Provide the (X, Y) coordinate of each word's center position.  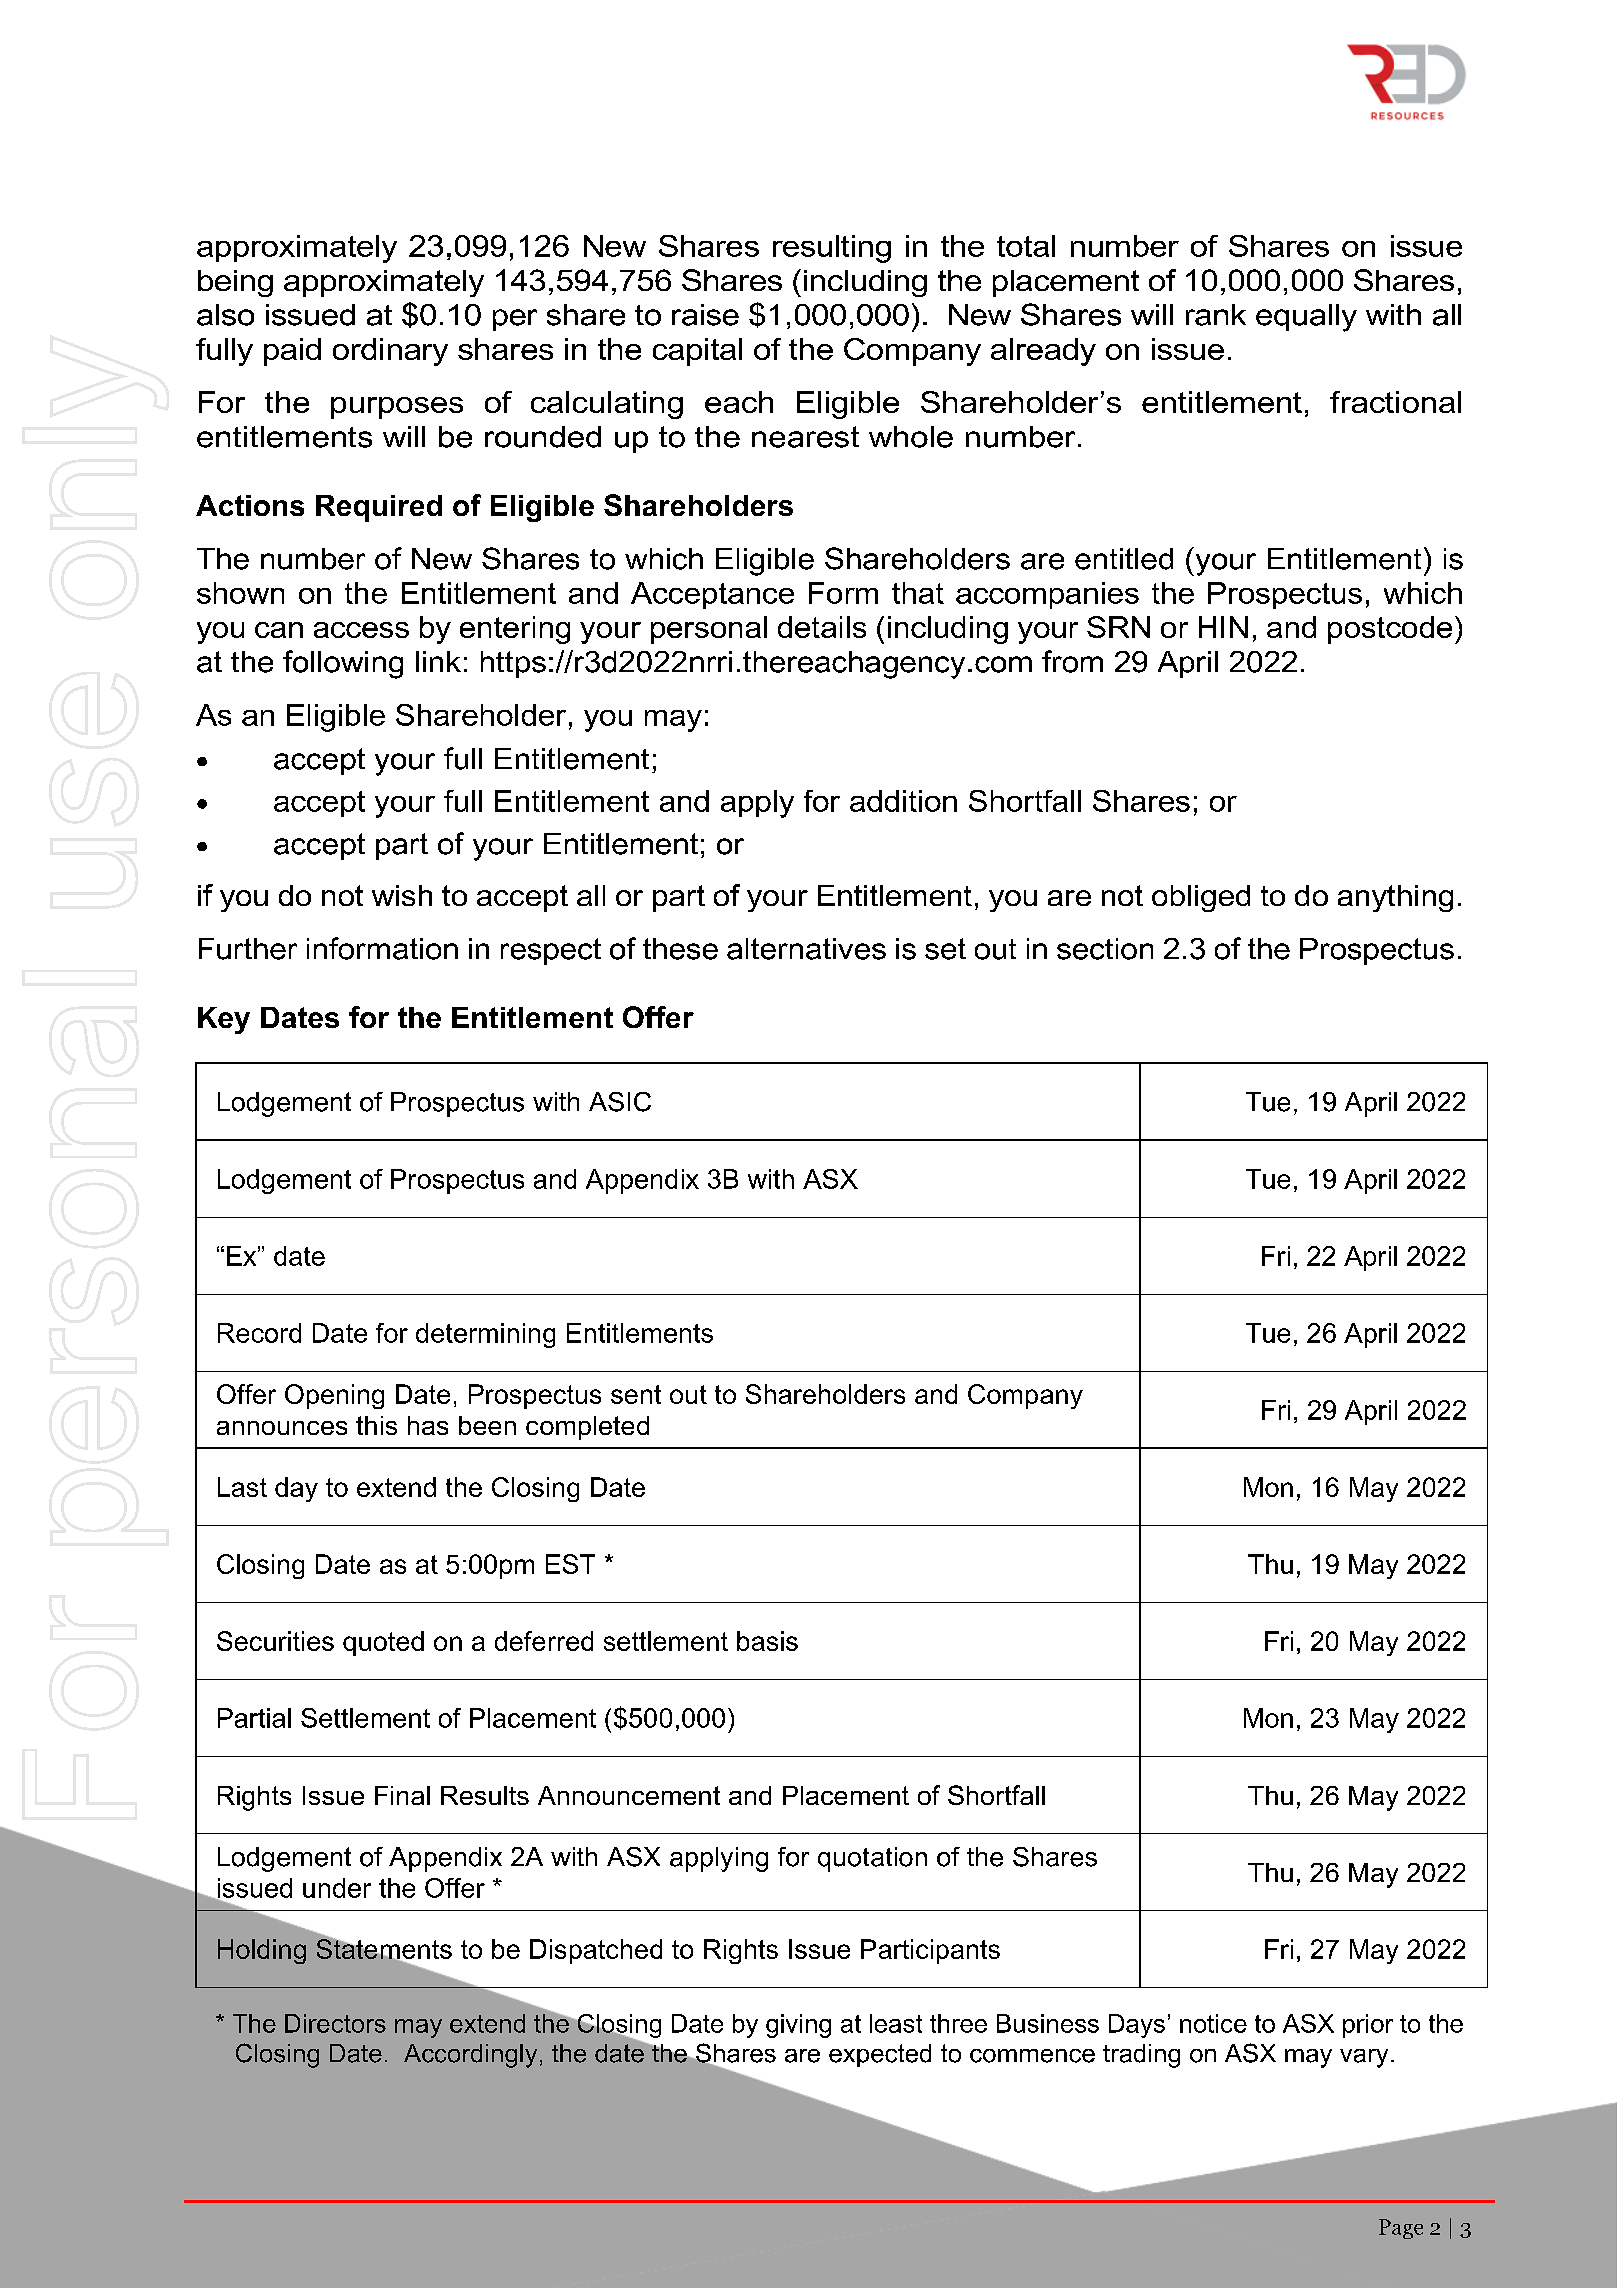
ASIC (620, 1102)
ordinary (390, 352)
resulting (832, 249)
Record (259, 1333)
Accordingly (470, 2056)
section (1105, 949)
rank (1216, 315)
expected (880, 2055)
